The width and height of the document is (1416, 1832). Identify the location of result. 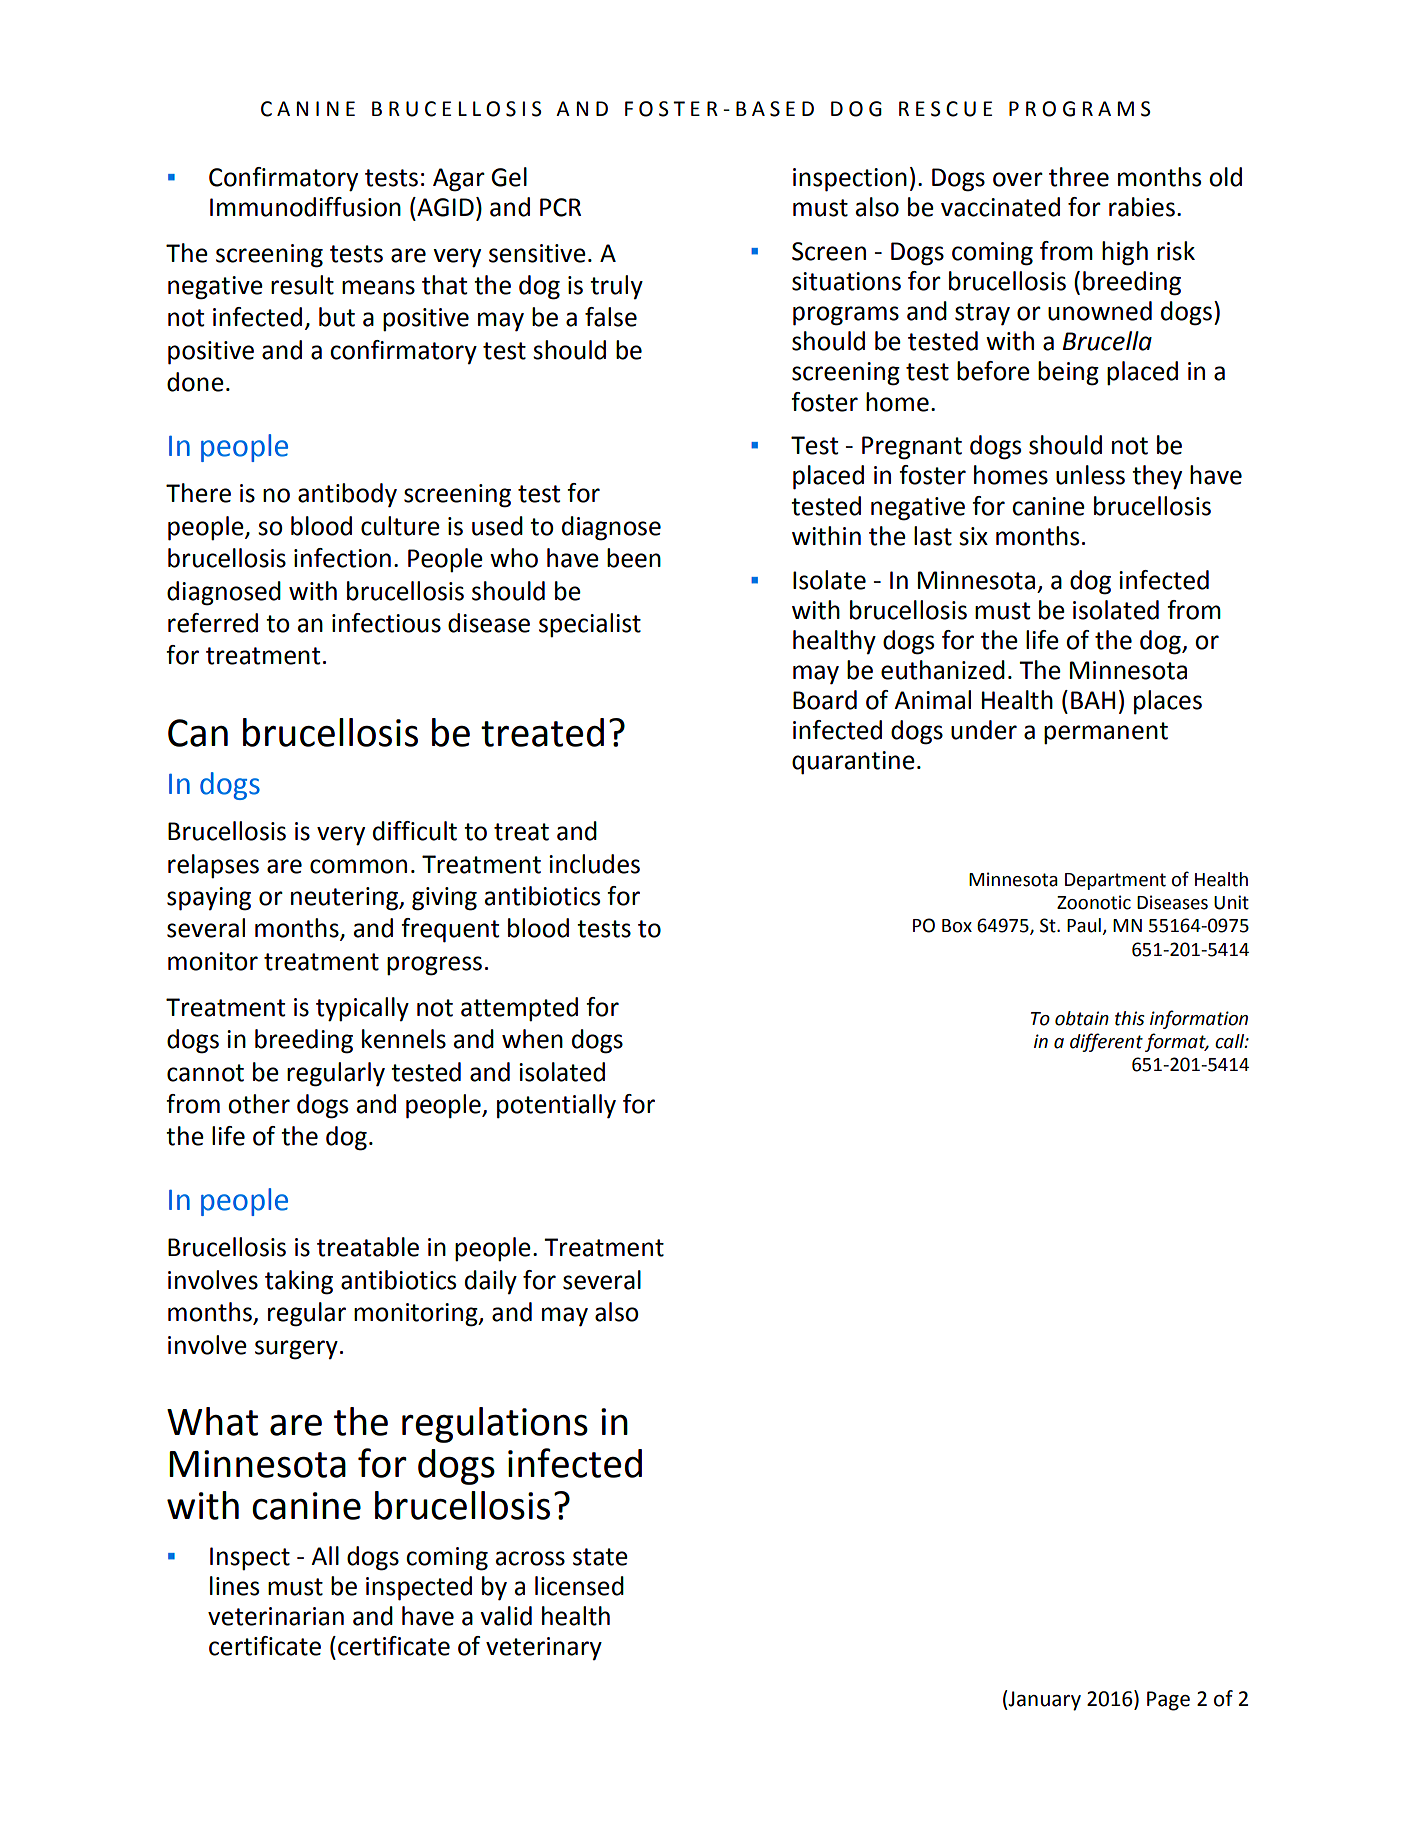
(302, 285).
